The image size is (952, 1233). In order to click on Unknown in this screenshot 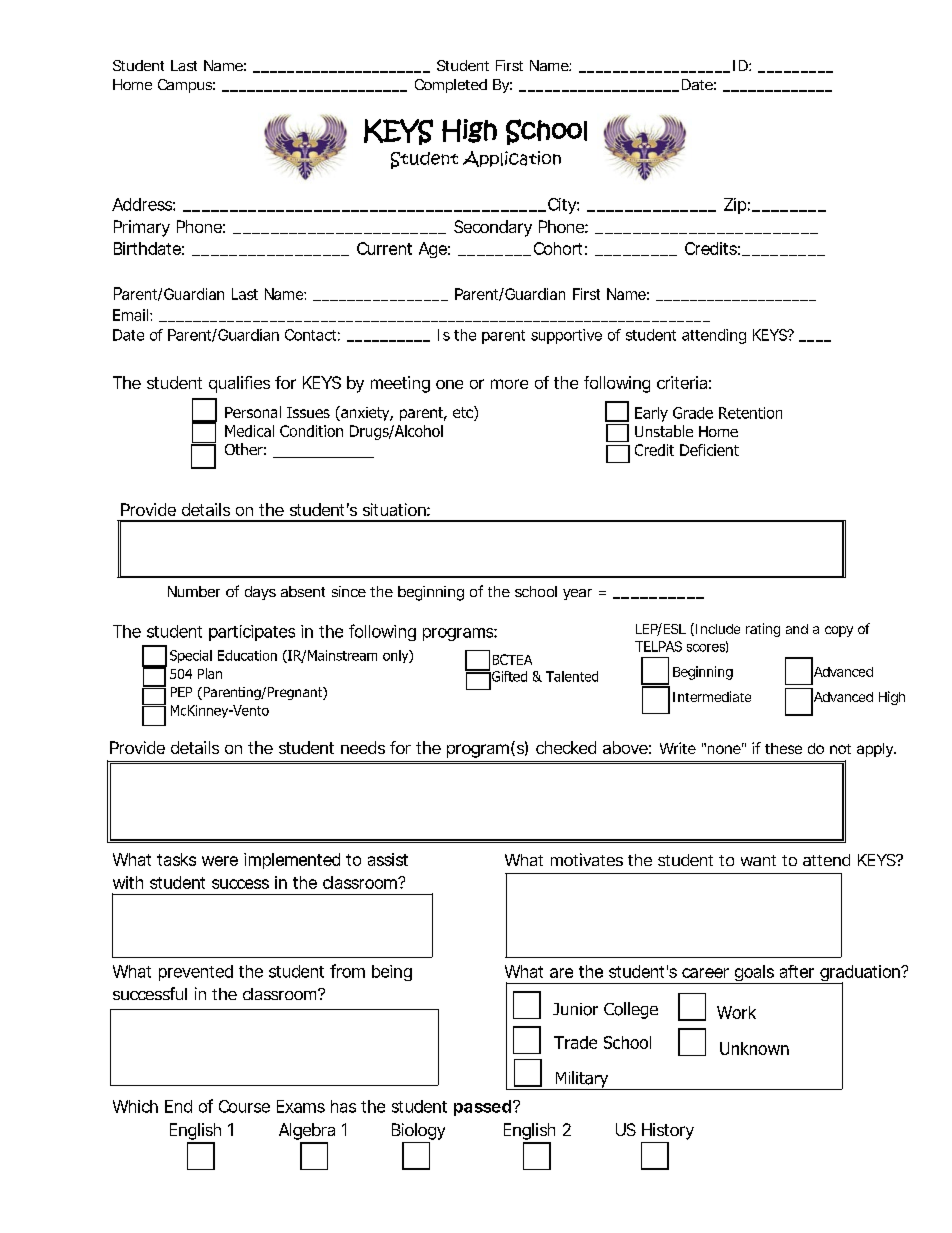, I will do `click(754, 1048)`.
